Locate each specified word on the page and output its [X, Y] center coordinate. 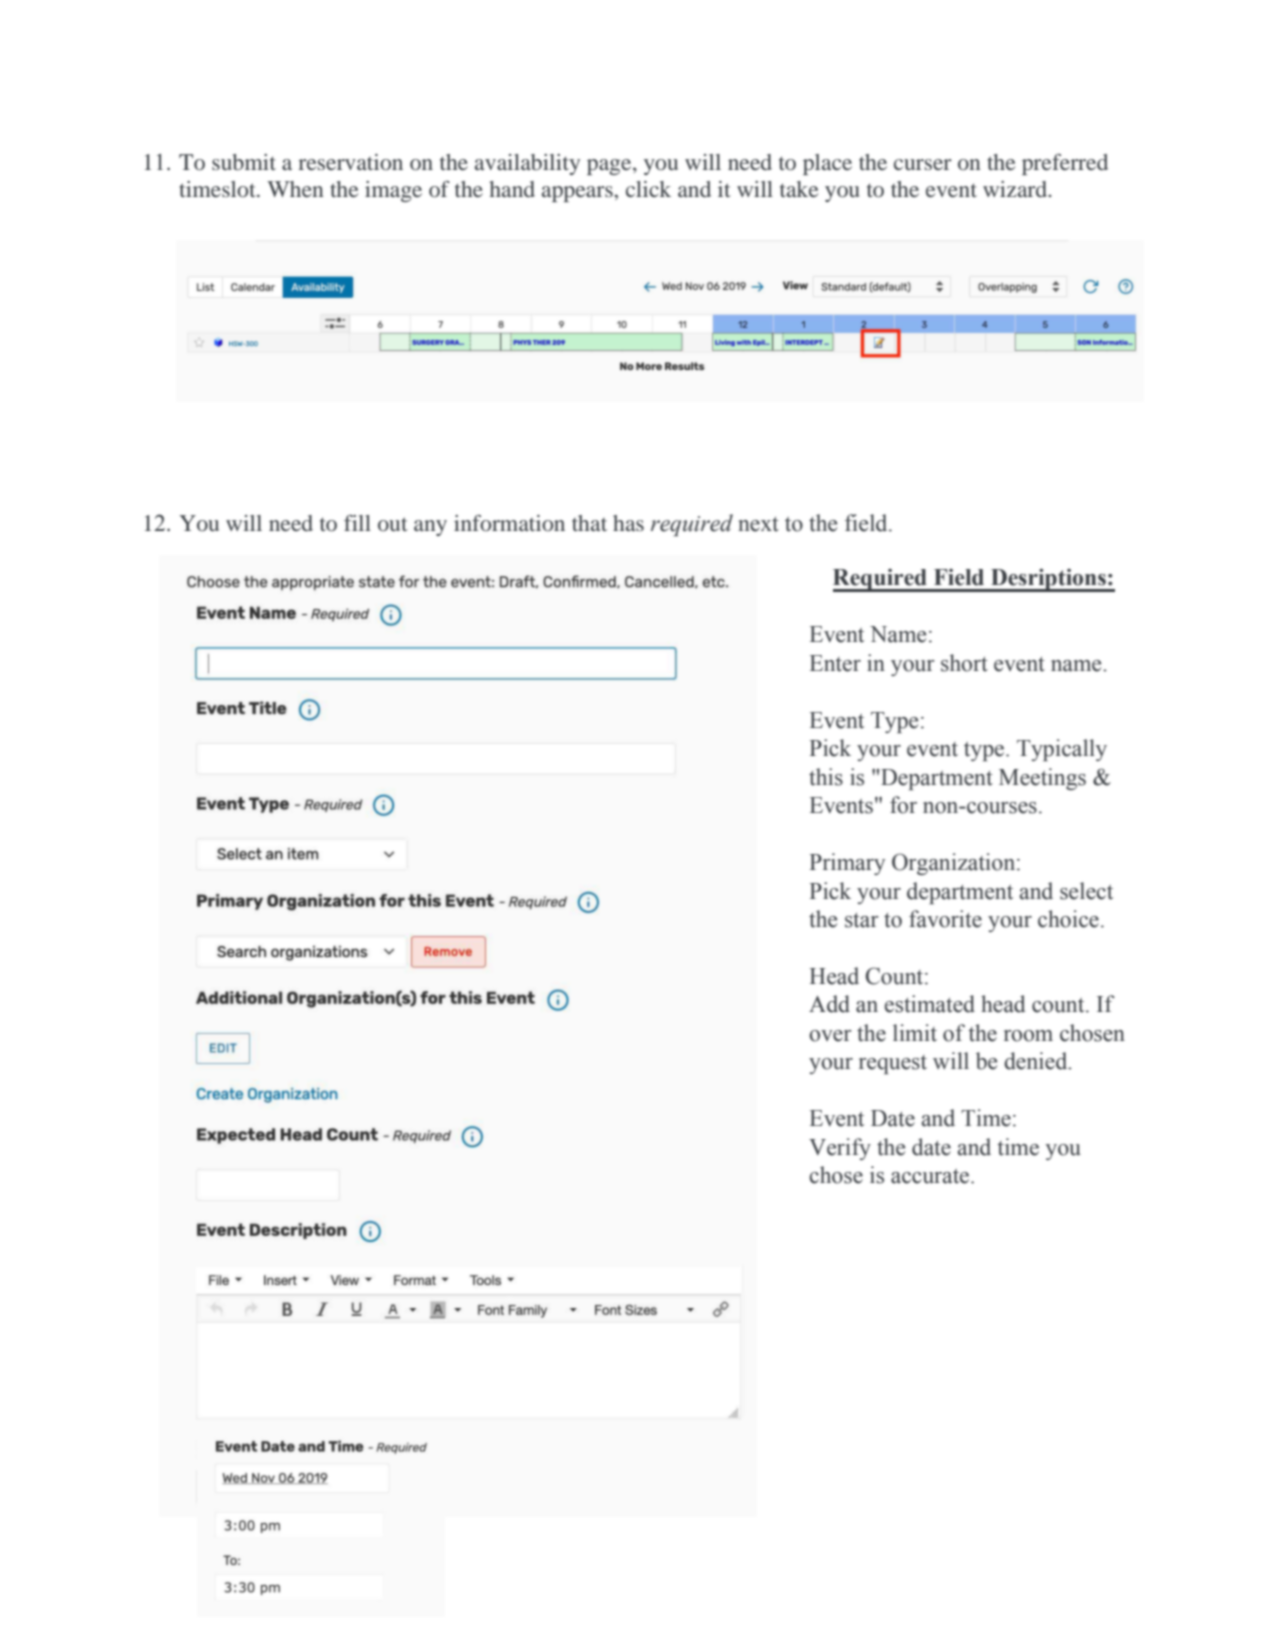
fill [357, 523]
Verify [840, 1149]
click [648, 189]
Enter [835, 663]
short [964, 663]
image [393, 191]
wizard [1016, 189]
